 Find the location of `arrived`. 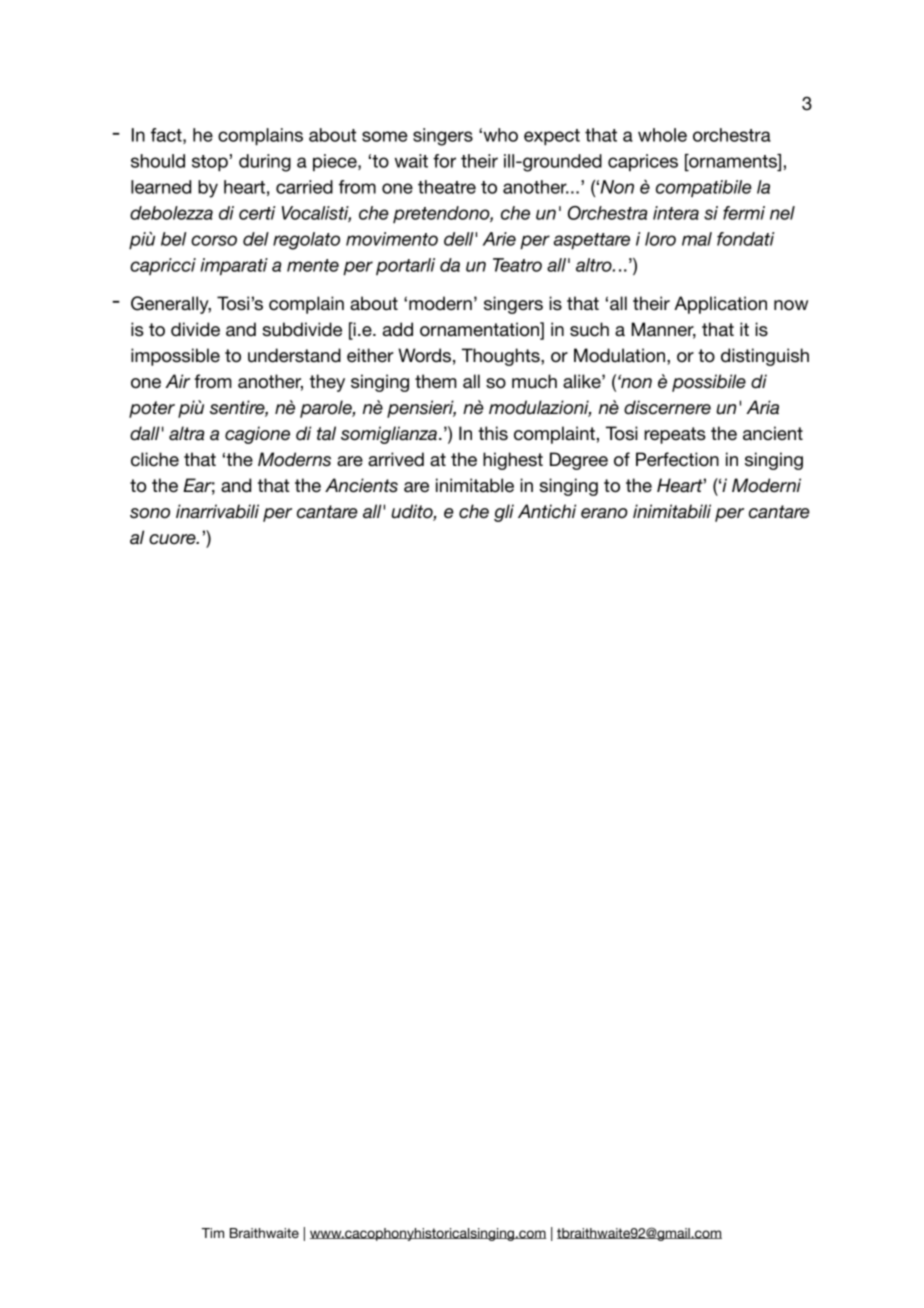

arrived is located at coordinates (396, 459).
